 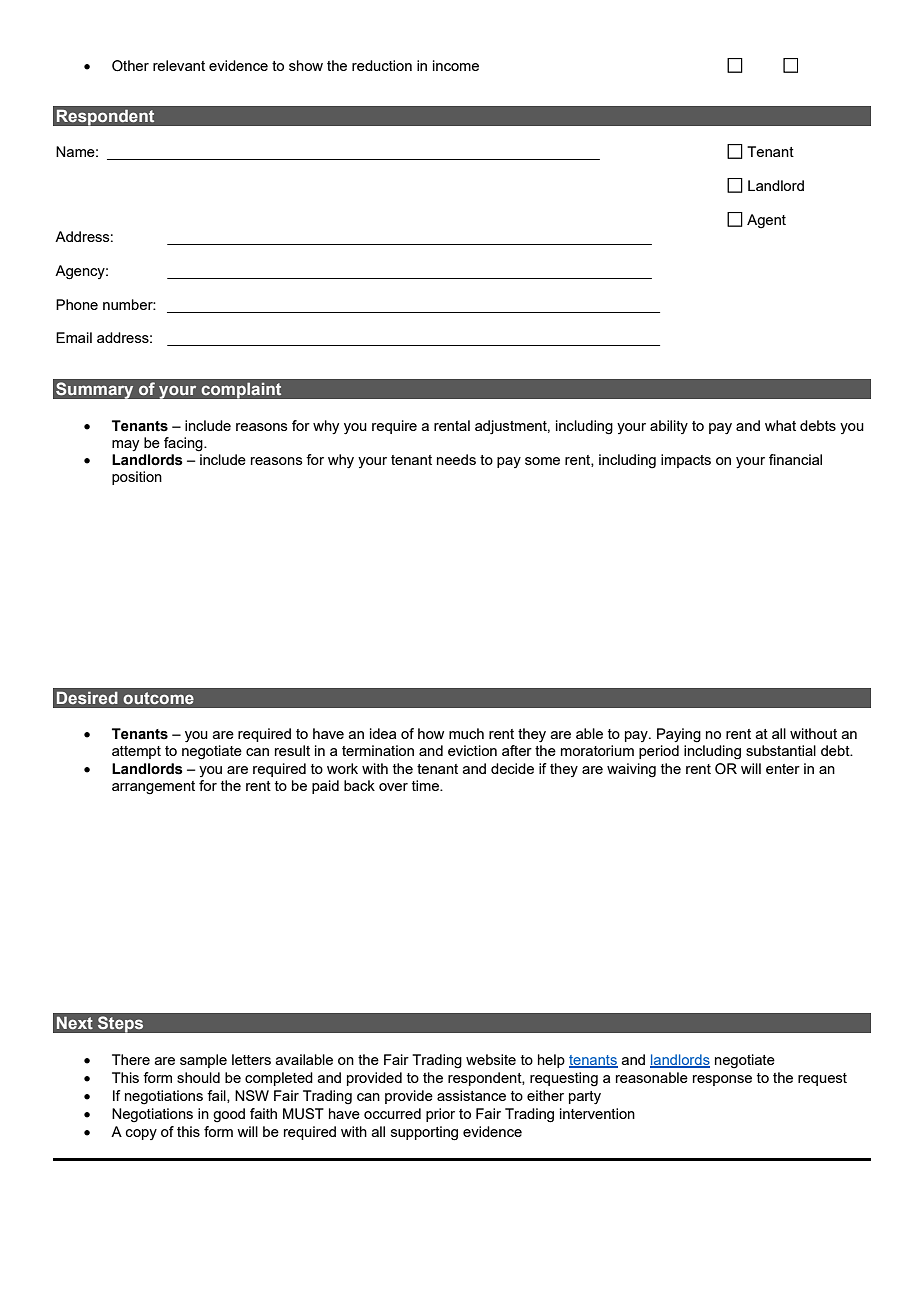 What do you see at coordinates (440, 1115) in the screenshot?
I see `prior` at bounding box center [440, 1115].
